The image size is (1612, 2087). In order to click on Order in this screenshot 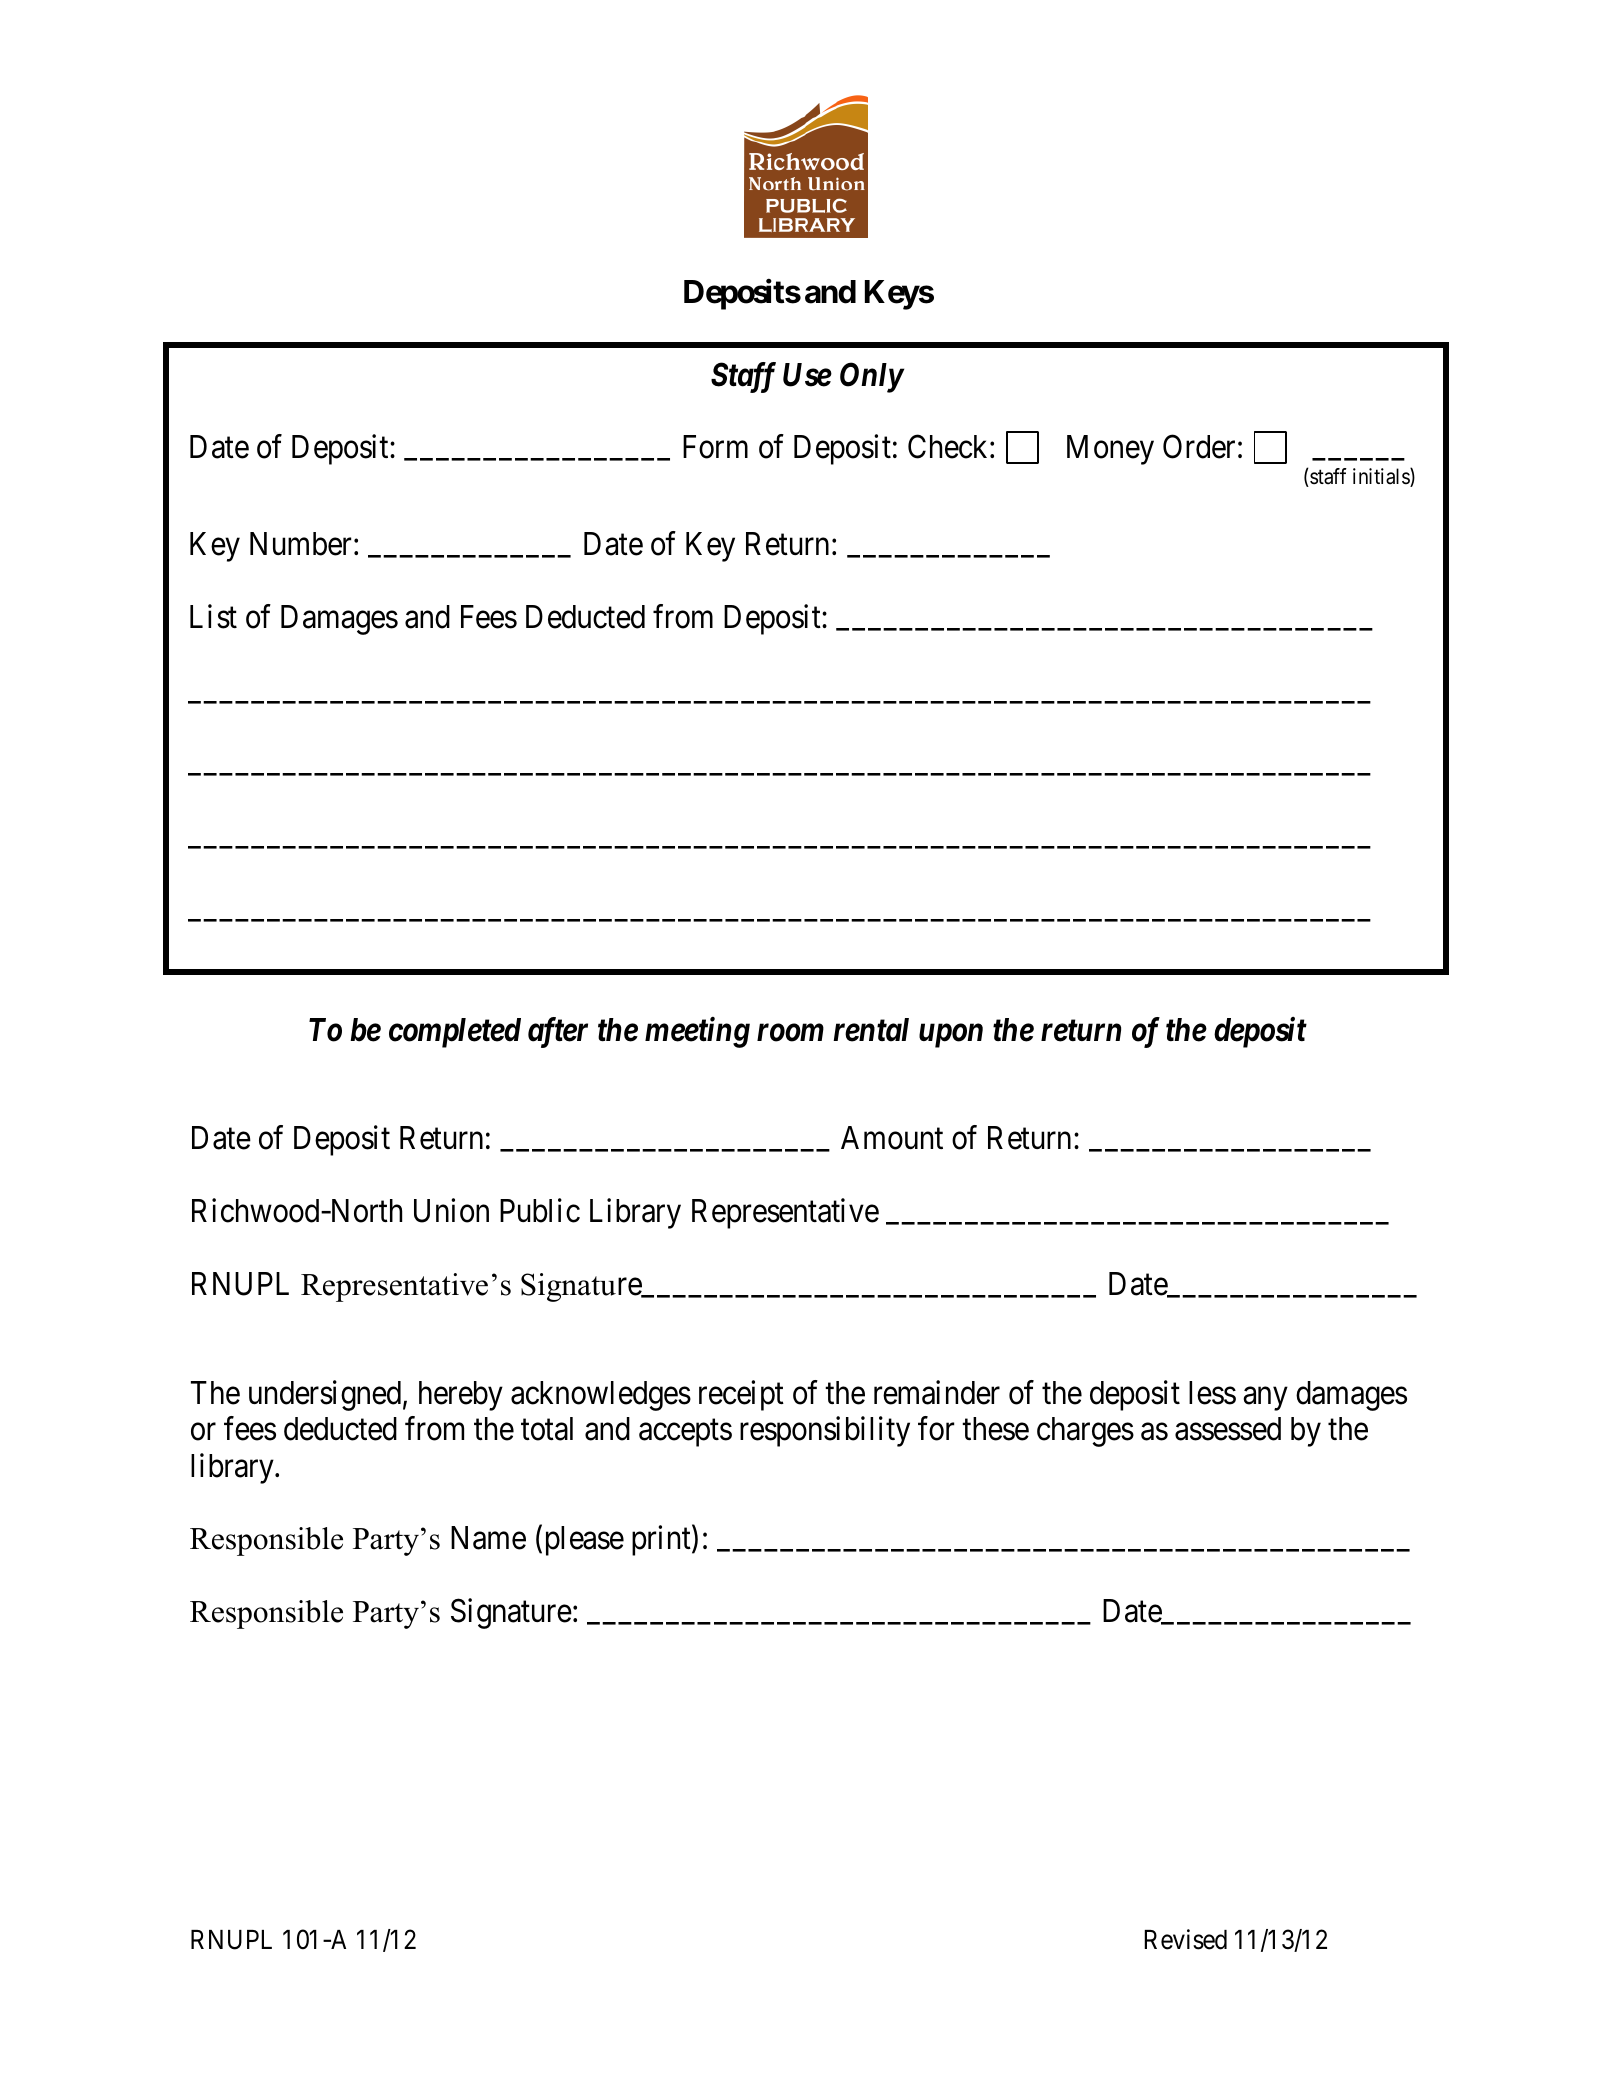, I will do `click(1199, 447)`.
